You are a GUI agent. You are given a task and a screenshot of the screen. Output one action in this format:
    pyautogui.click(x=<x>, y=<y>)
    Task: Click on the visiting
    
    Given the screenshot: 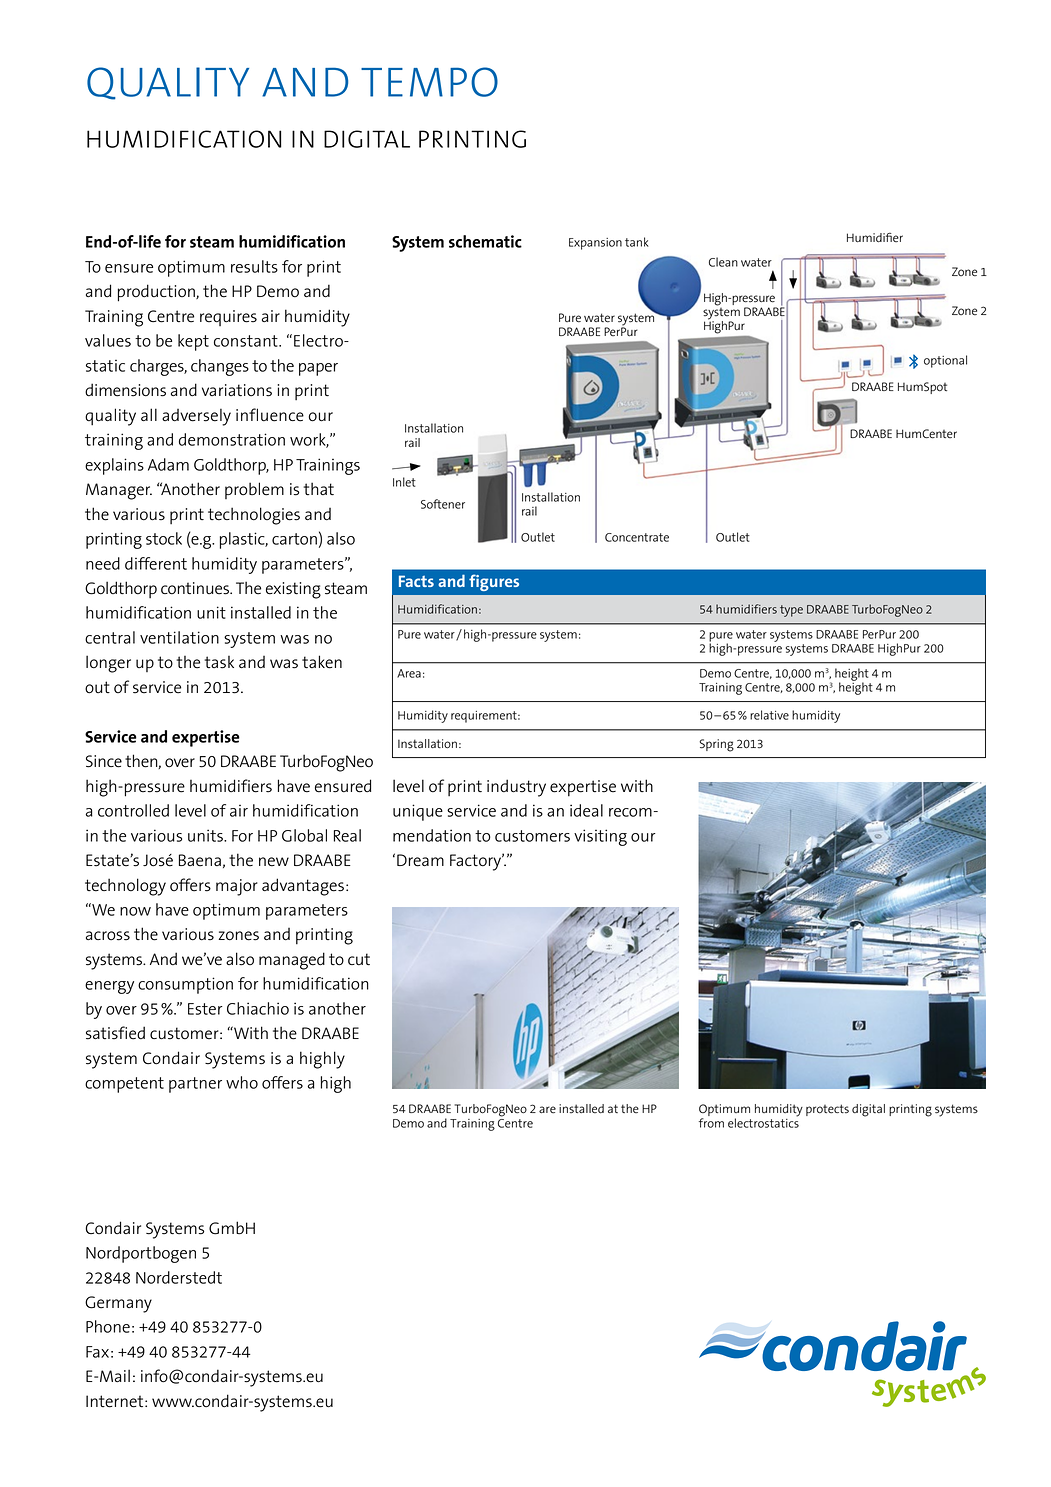 What is the action you would take?
    pyautogui.click(x=600, y=837)
